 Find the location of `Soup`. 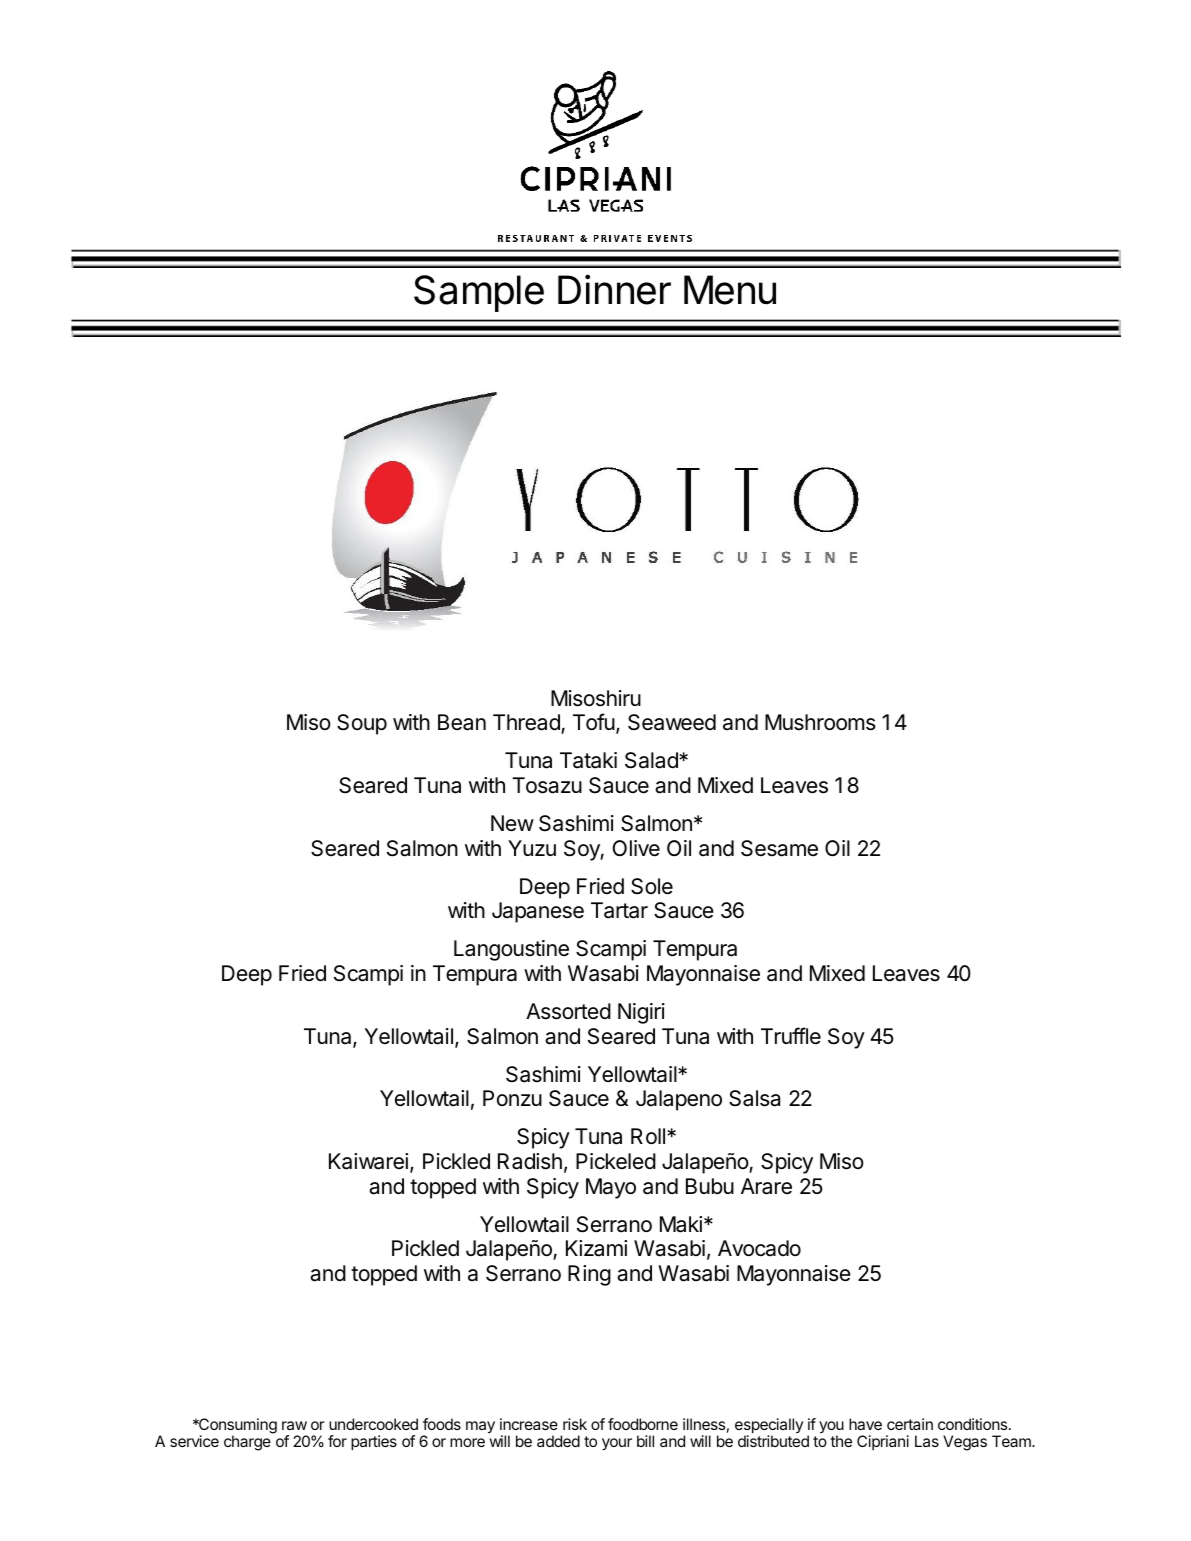

Soup is located at coordinates (362, 724).
